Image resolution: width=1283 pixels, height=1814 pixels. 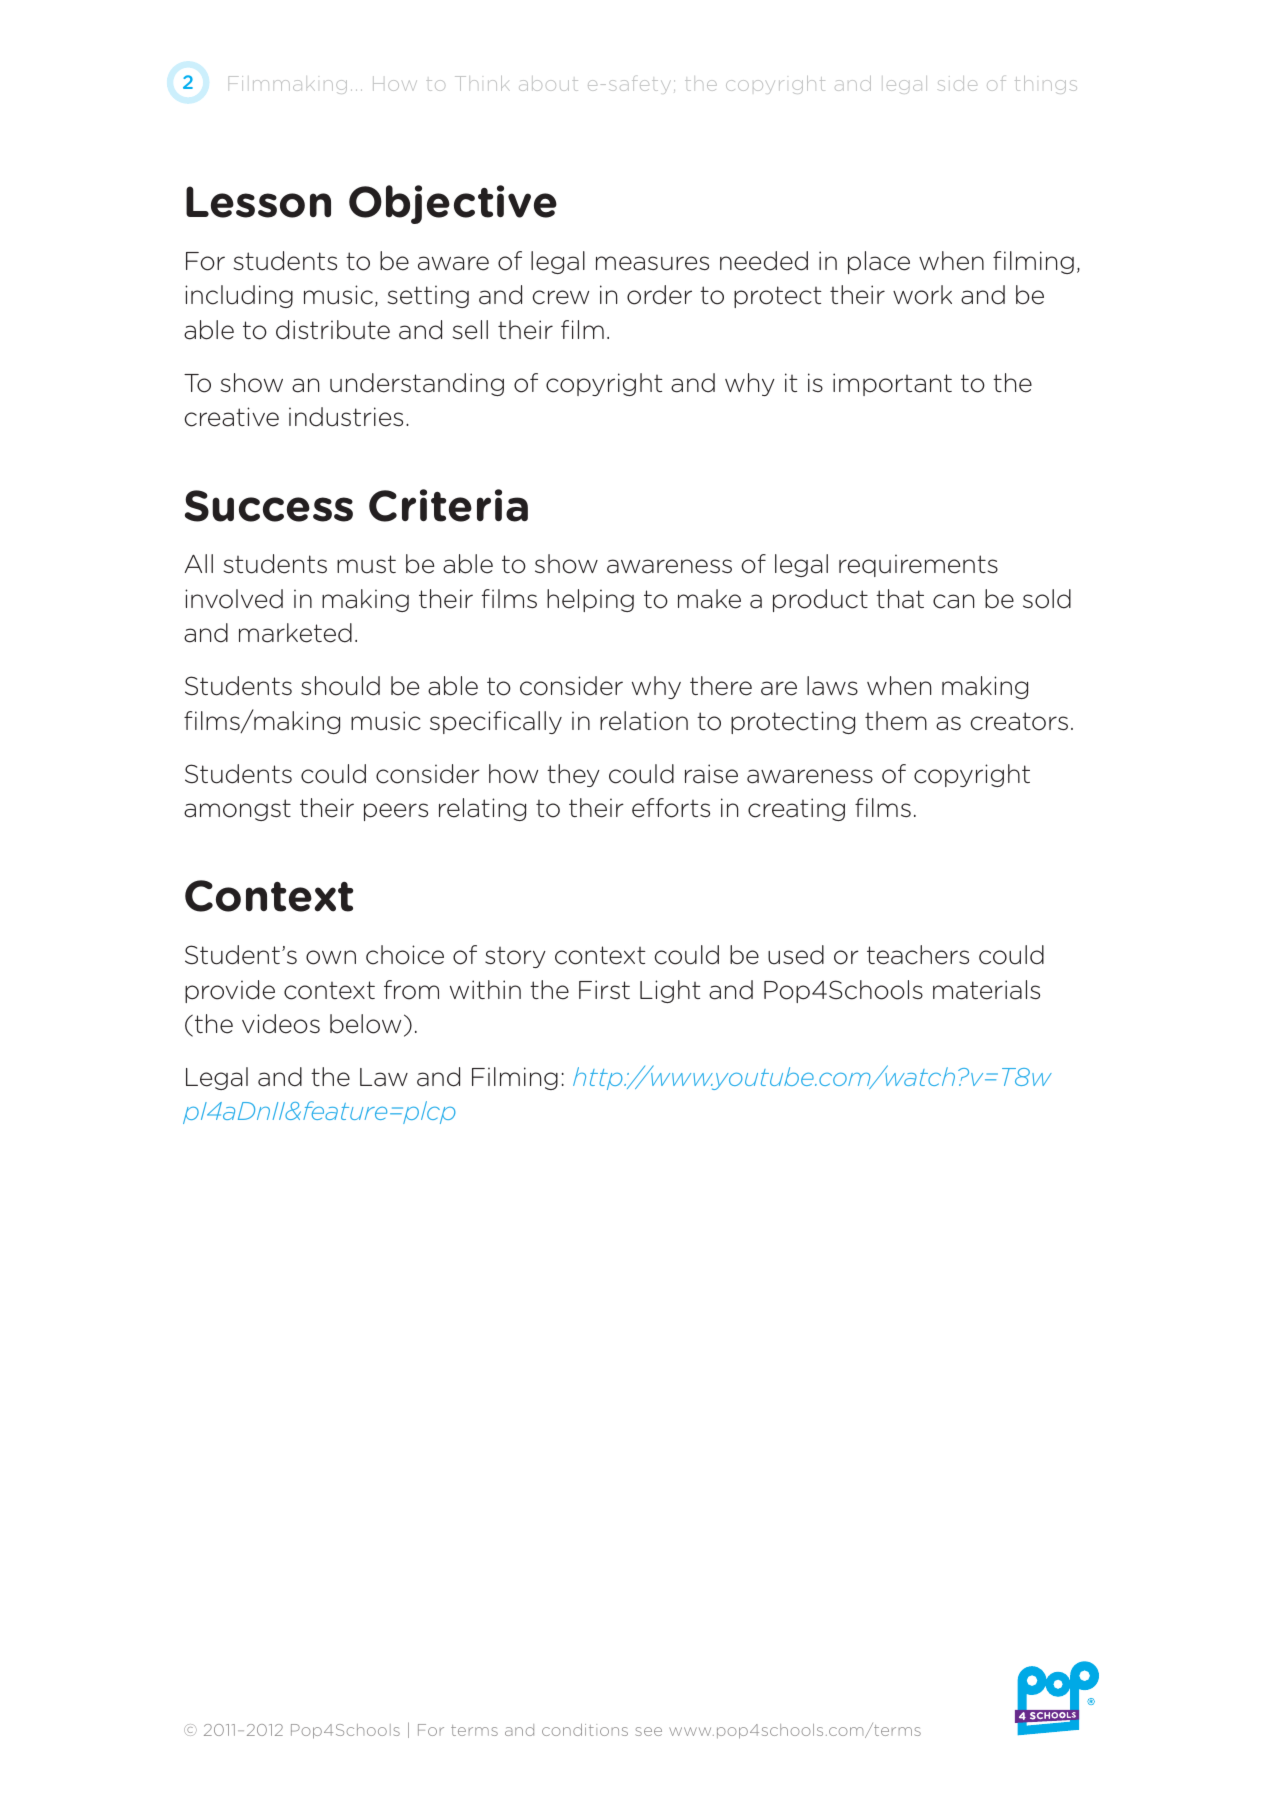 What do you see at coordinates (604, 990) in the image?
I see `First` at bounding box center [604, 990].
